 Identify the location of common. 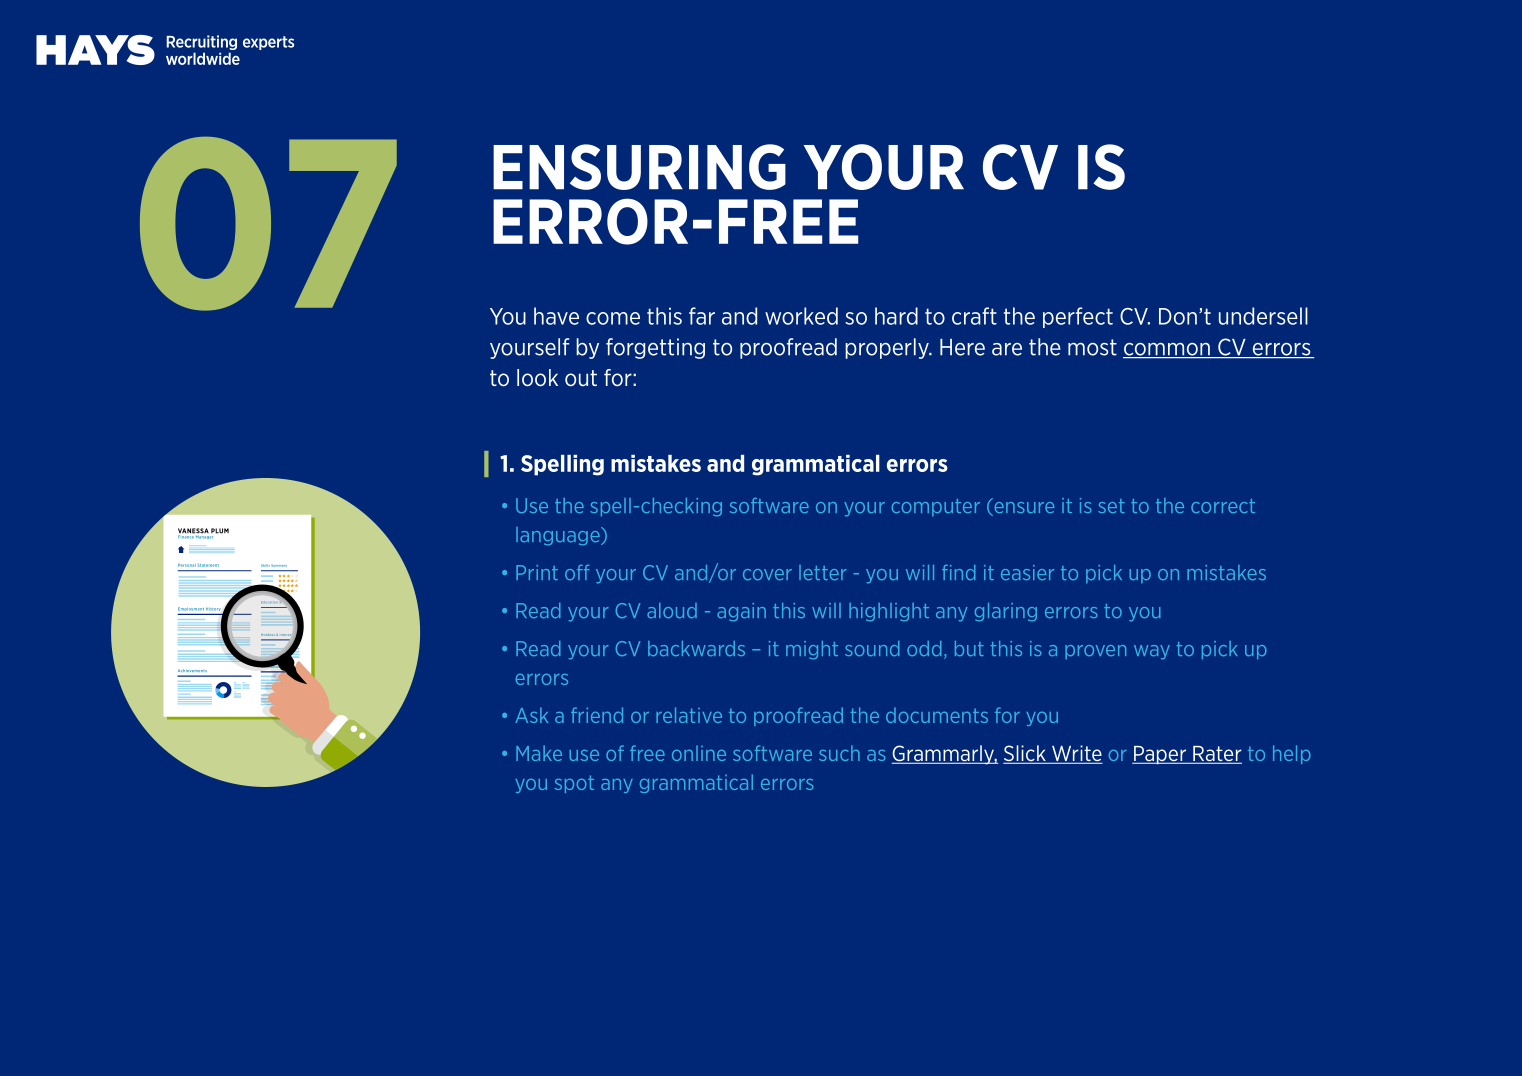
(1167, 350).
